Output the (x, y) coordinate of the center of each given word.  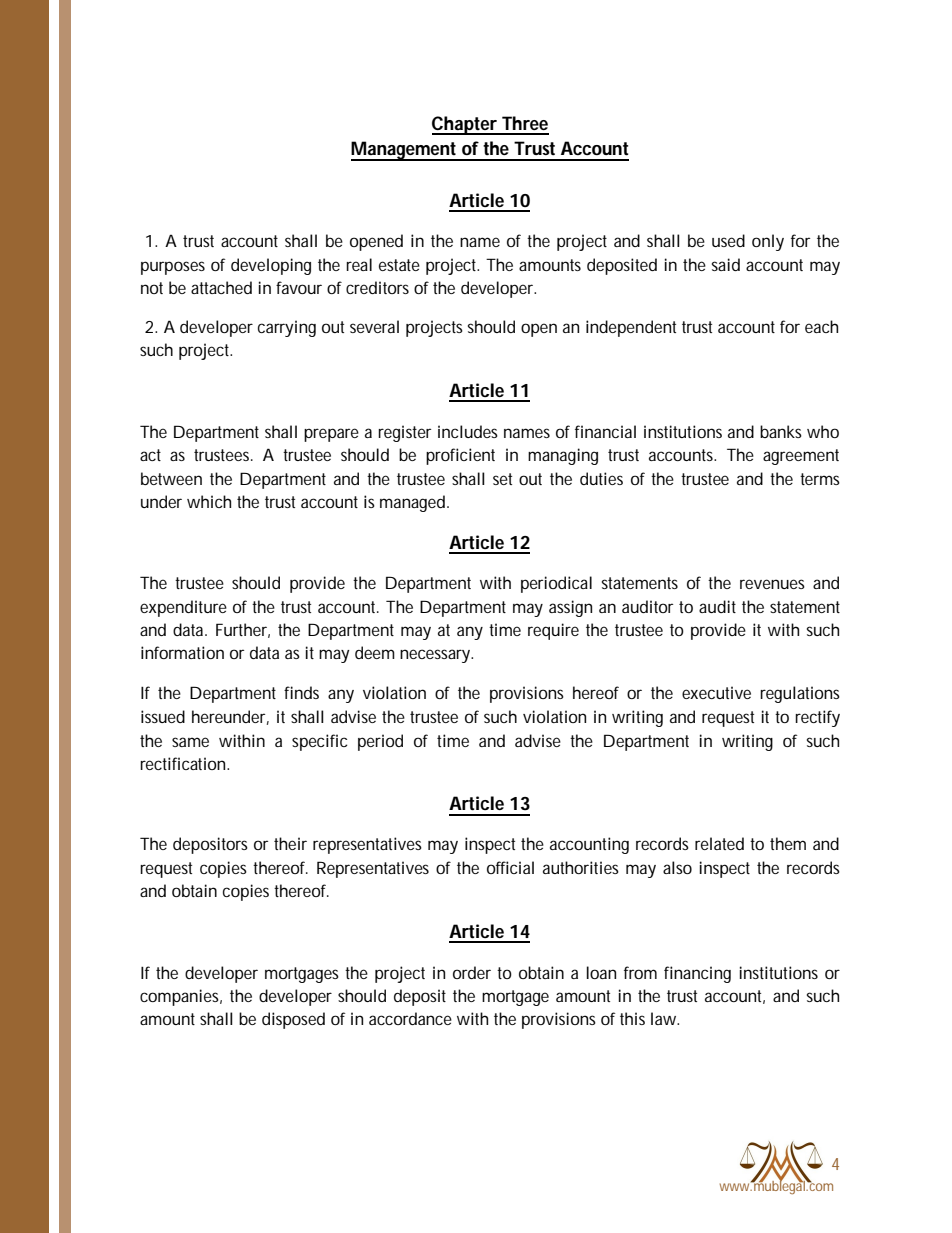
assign (570, 608)
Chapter (465, 125)
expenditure (183, 608)
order (472, 972)
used (728, 240)
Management (404, 151)
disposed (293, 1020)
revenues (772, 584)
